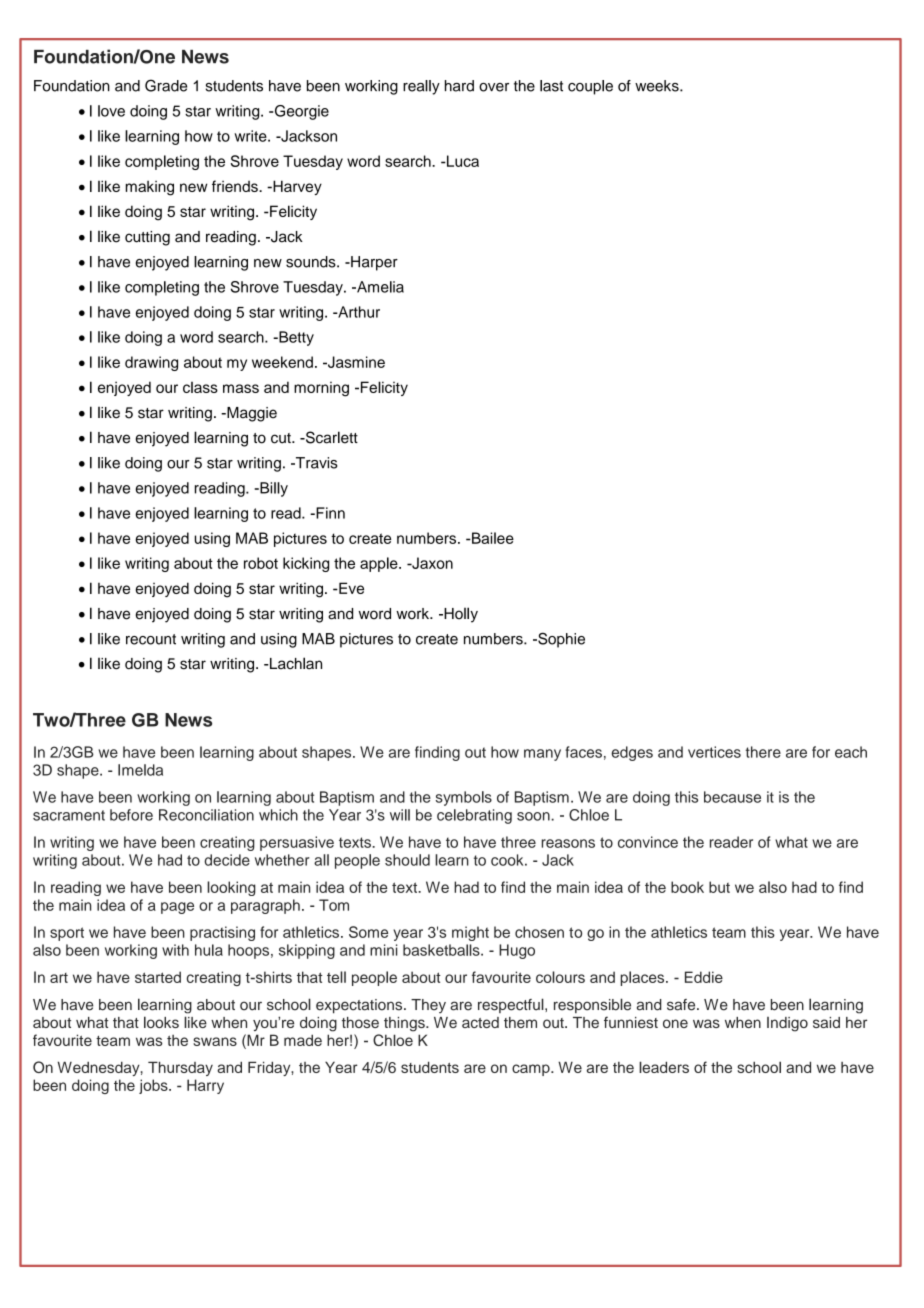 Image resolution: width=924 pixels, height=1308 pixels. What do you see at coordinates (658, 86) in the document?
I see `weeks` at bounding box center [658, 86].
